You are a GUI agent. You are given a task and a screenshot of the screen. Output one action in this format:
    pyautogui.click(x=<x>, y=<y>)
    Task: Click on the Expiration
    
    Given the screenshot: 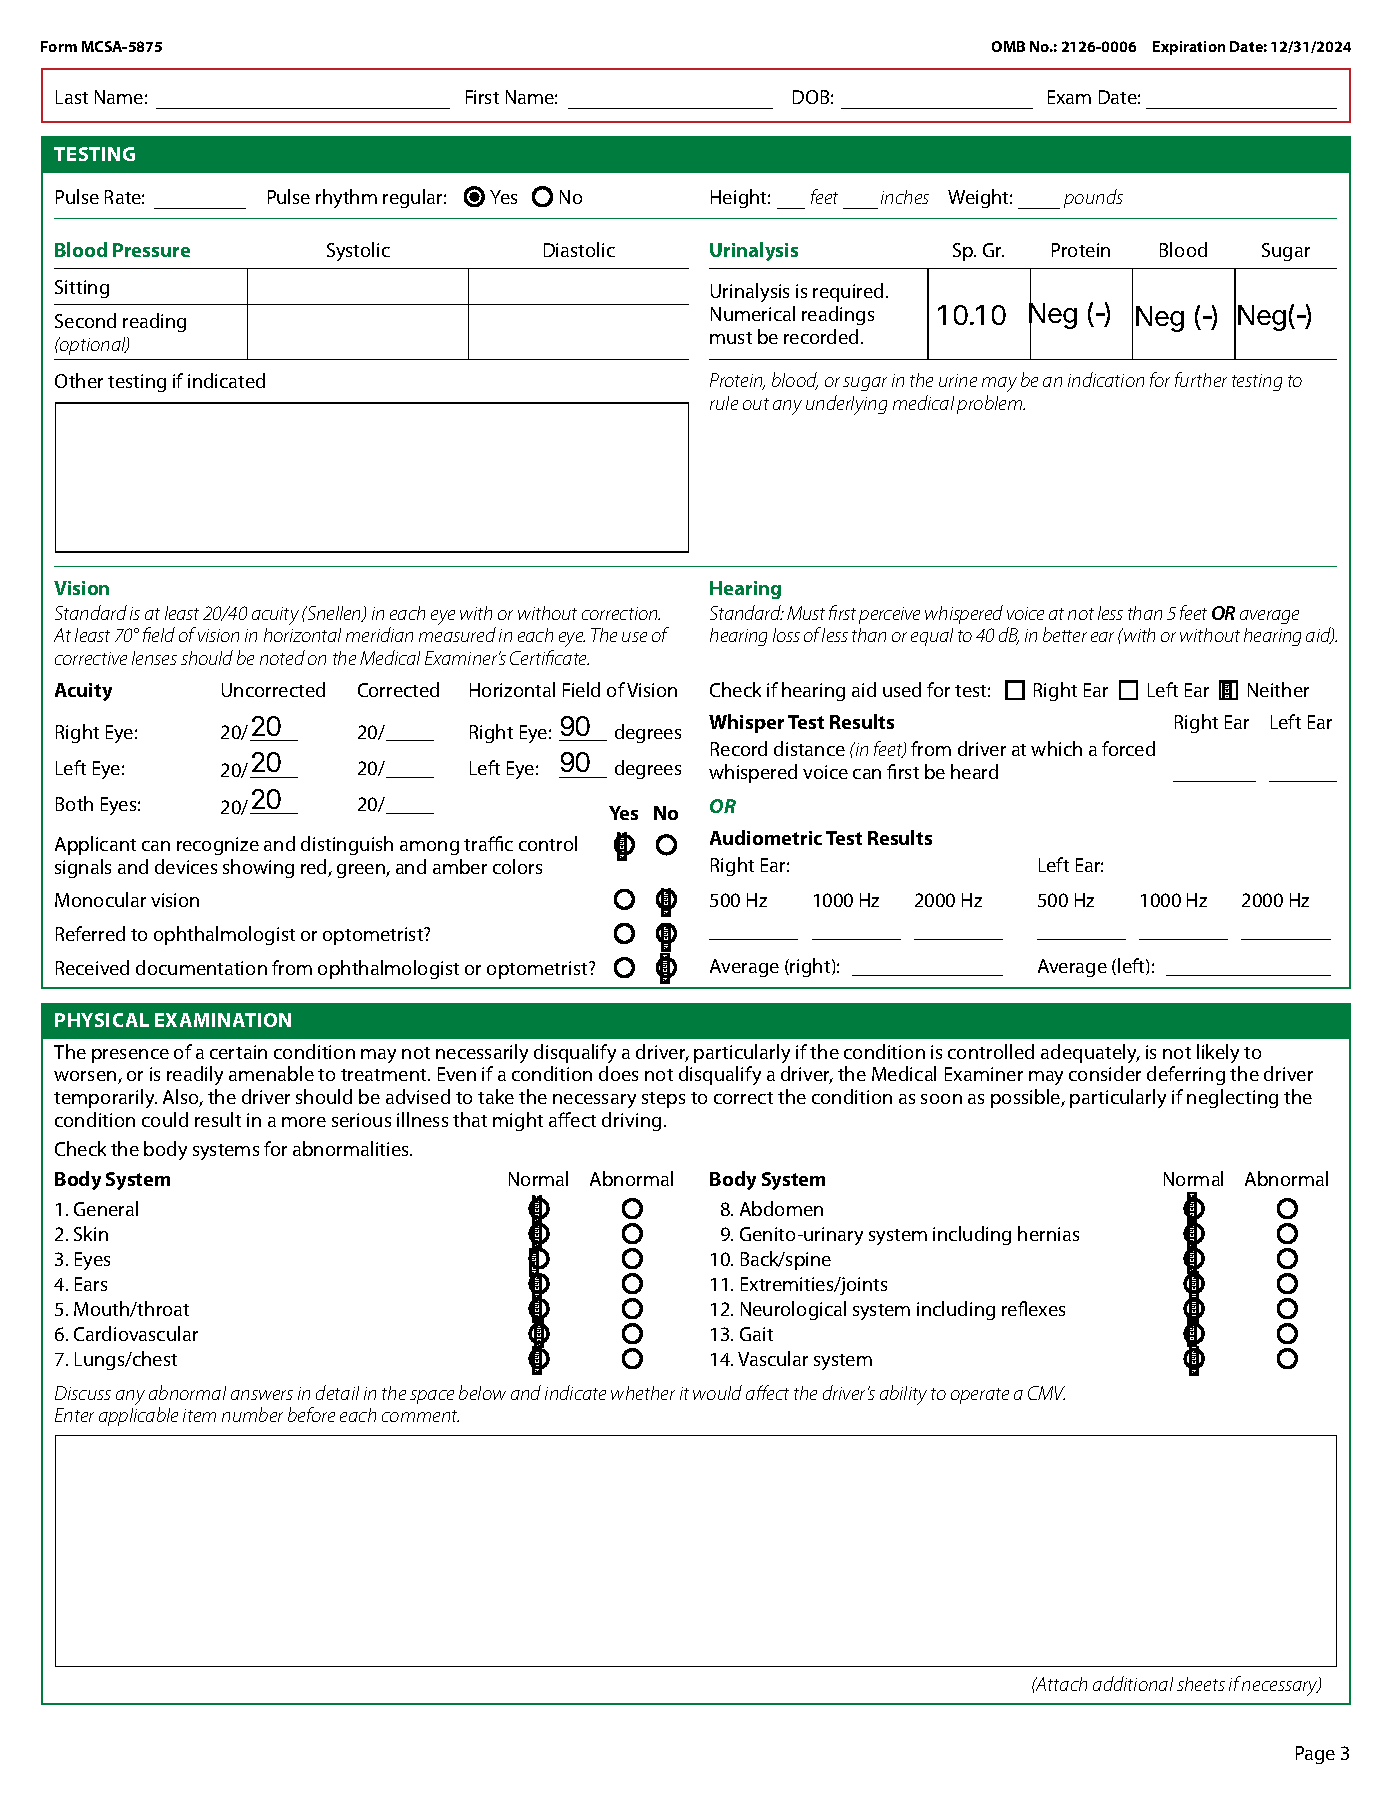 What is the action you would take?
    pyautogui.click(x=1189, y=48)
